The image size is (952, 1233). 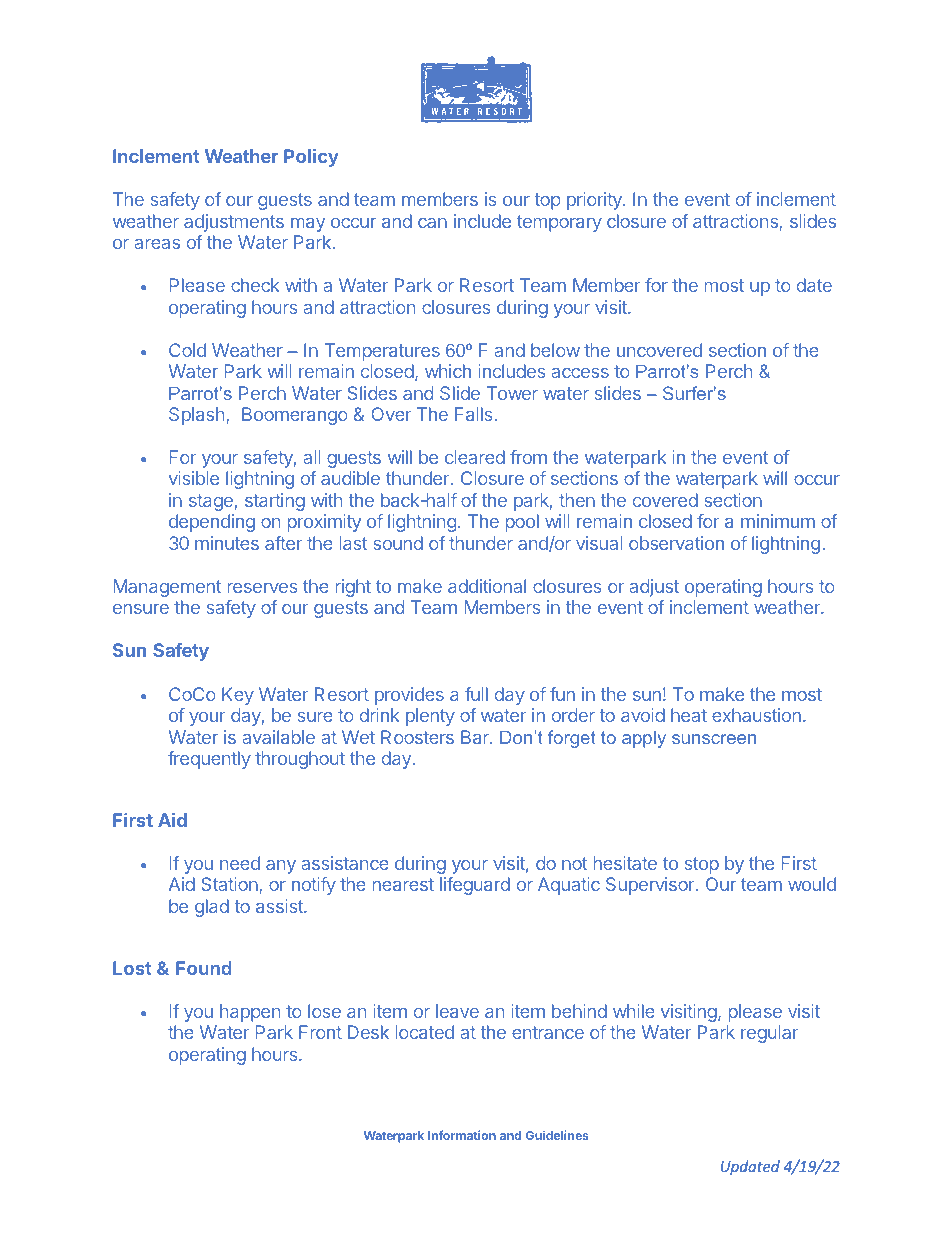 I want to click on happen, so click(x=250, y=1013).
